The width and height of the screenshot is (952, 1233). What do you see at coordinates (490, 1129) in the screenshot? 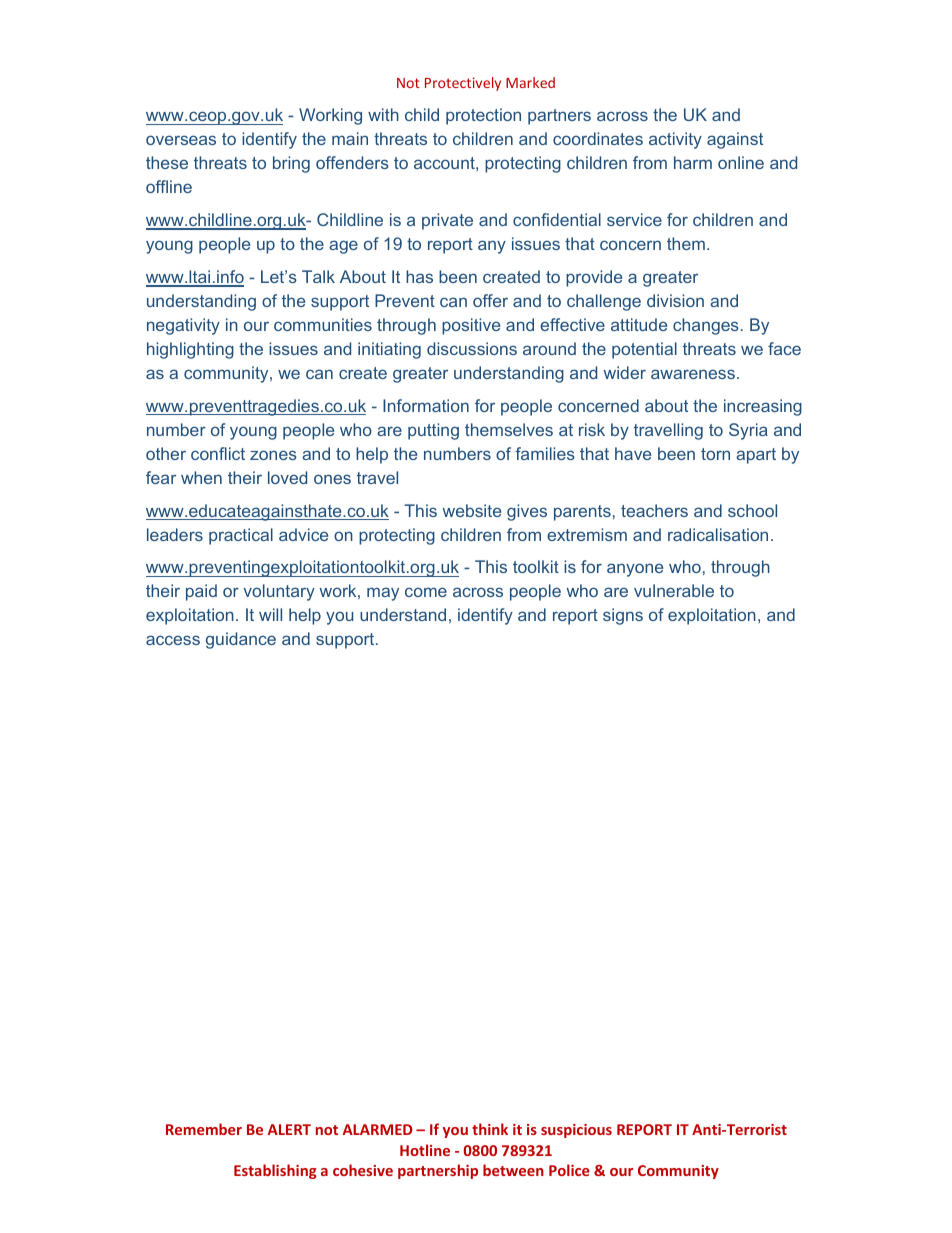
I see `think` at bounding box center [490, 1129].
